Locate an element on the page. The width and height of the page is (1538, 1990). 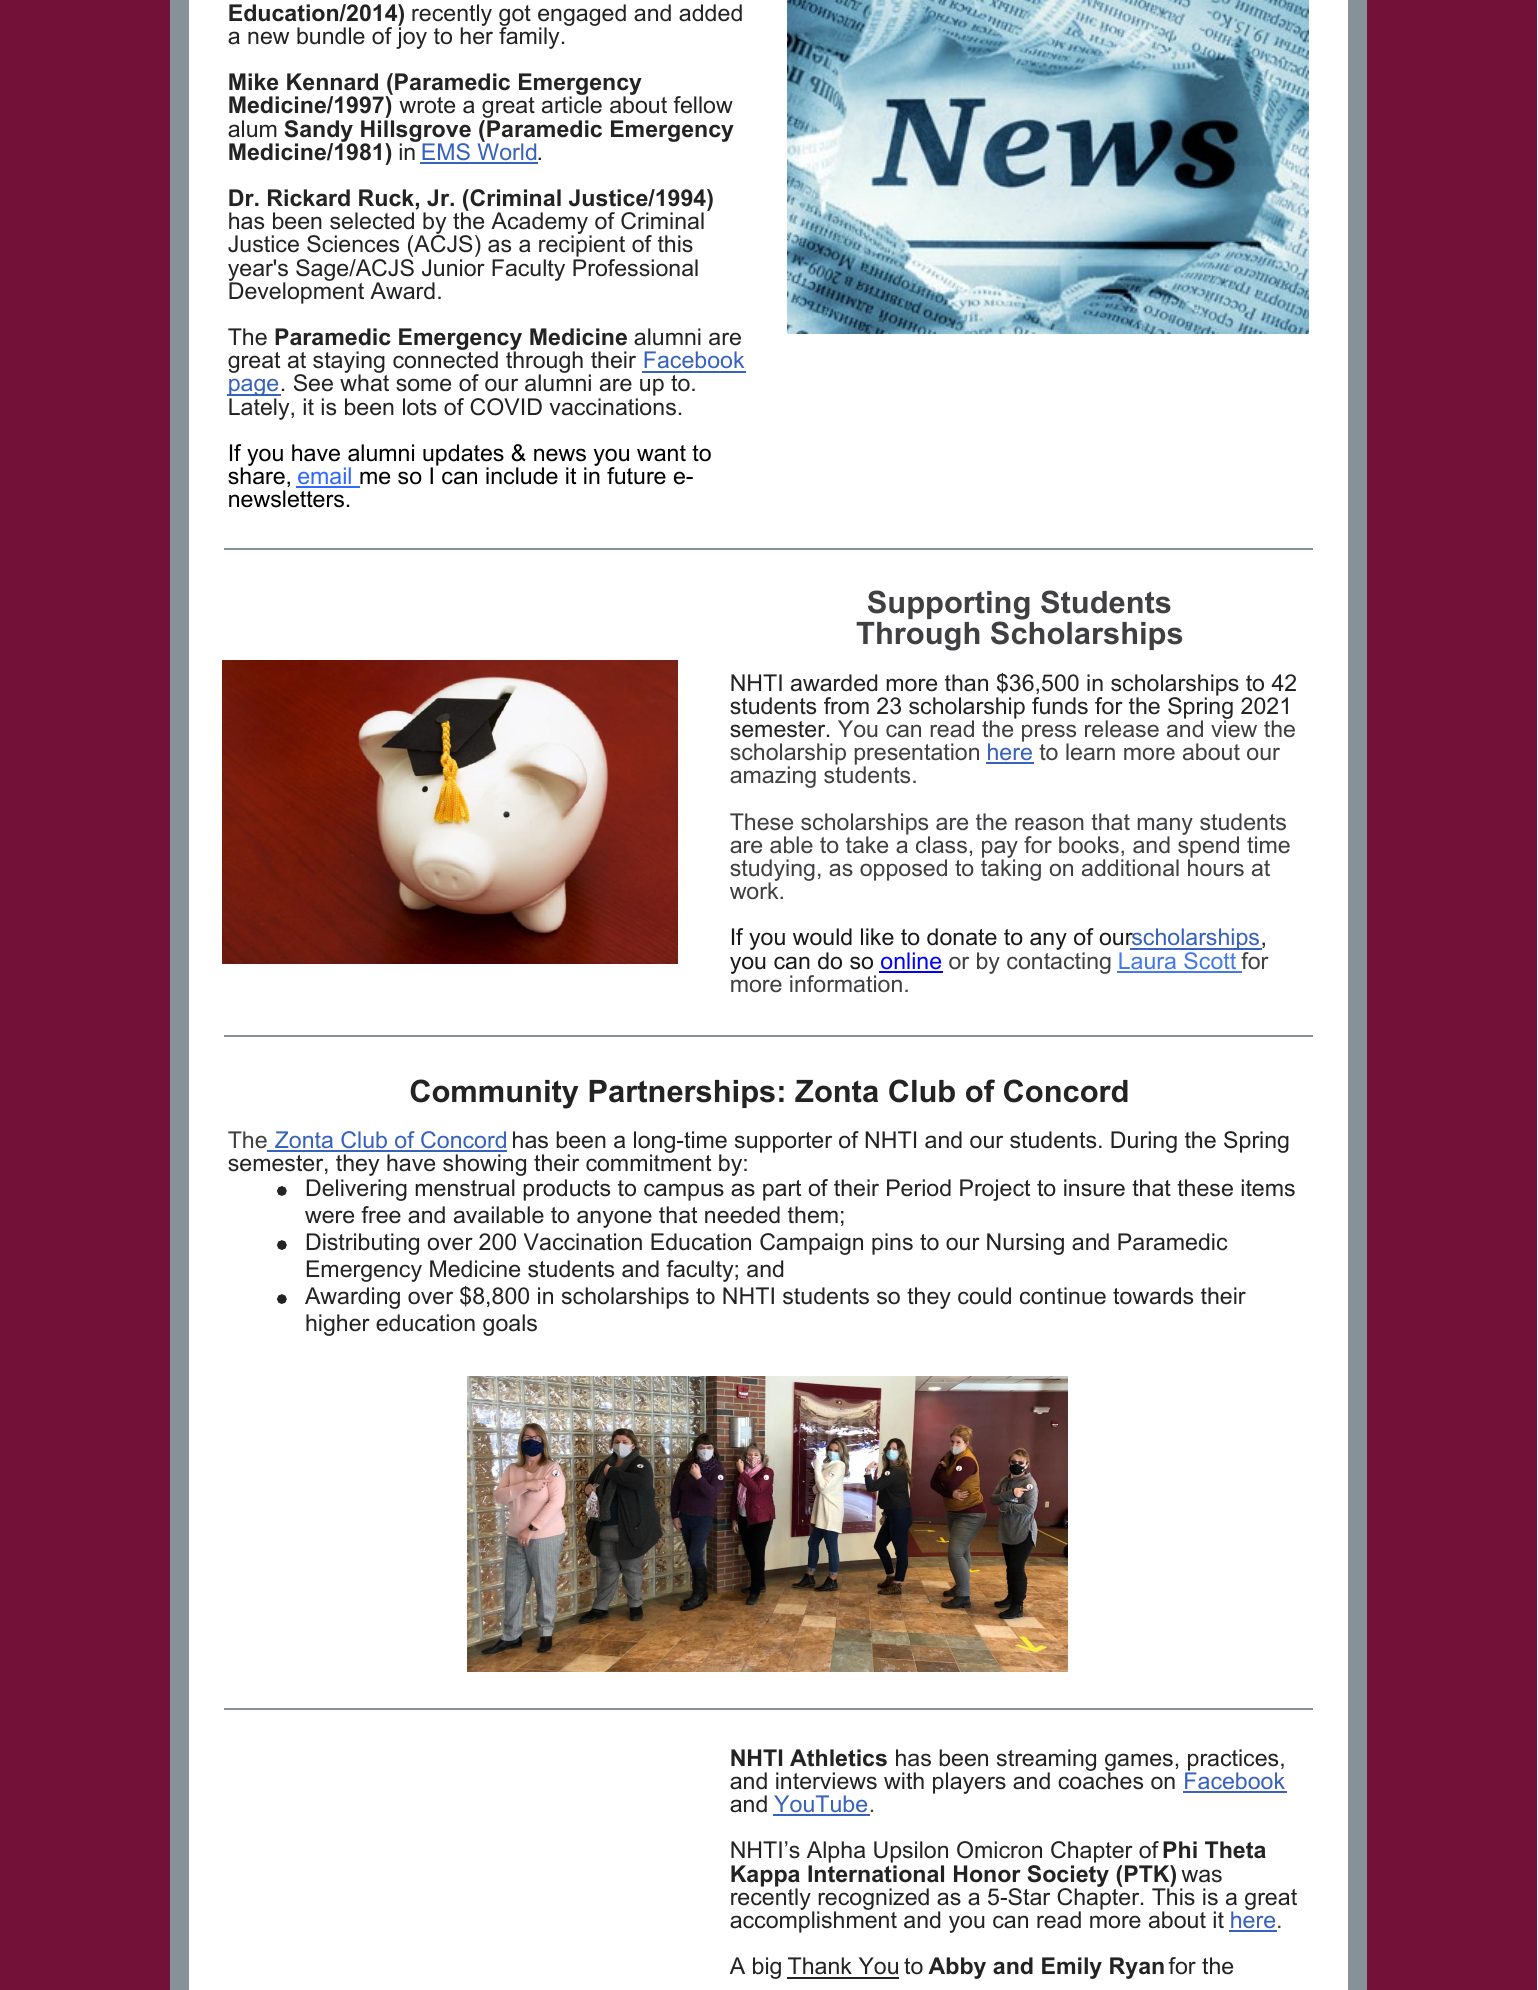
added is located at coordinates (710, 13).
